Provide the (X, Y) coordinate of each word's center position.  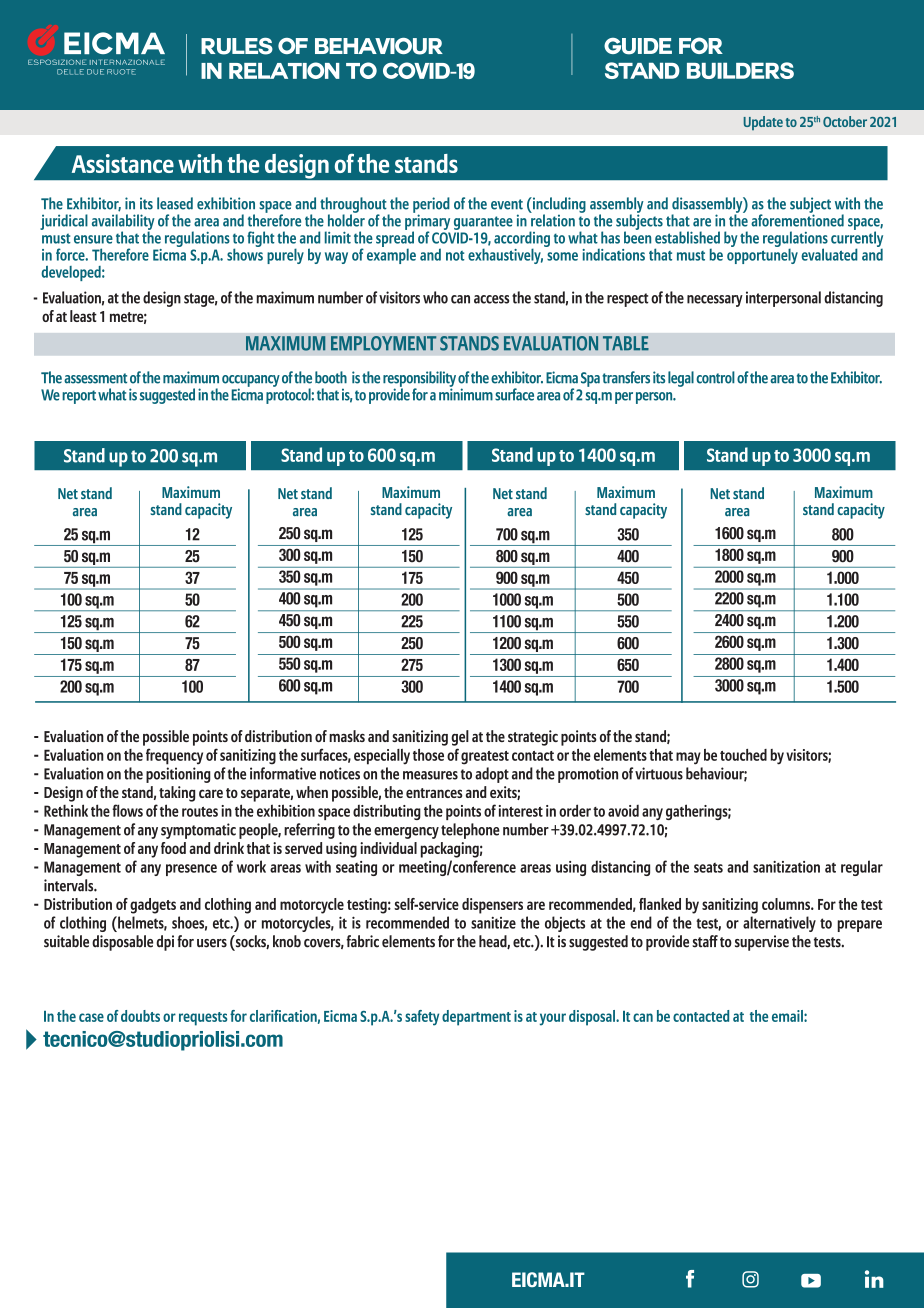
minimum (466, 393)
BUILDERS (740, 70)
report (79, 397)
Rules (237, 46)
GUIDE (638, 46)
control (715, 377)
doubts (140, 1016)
